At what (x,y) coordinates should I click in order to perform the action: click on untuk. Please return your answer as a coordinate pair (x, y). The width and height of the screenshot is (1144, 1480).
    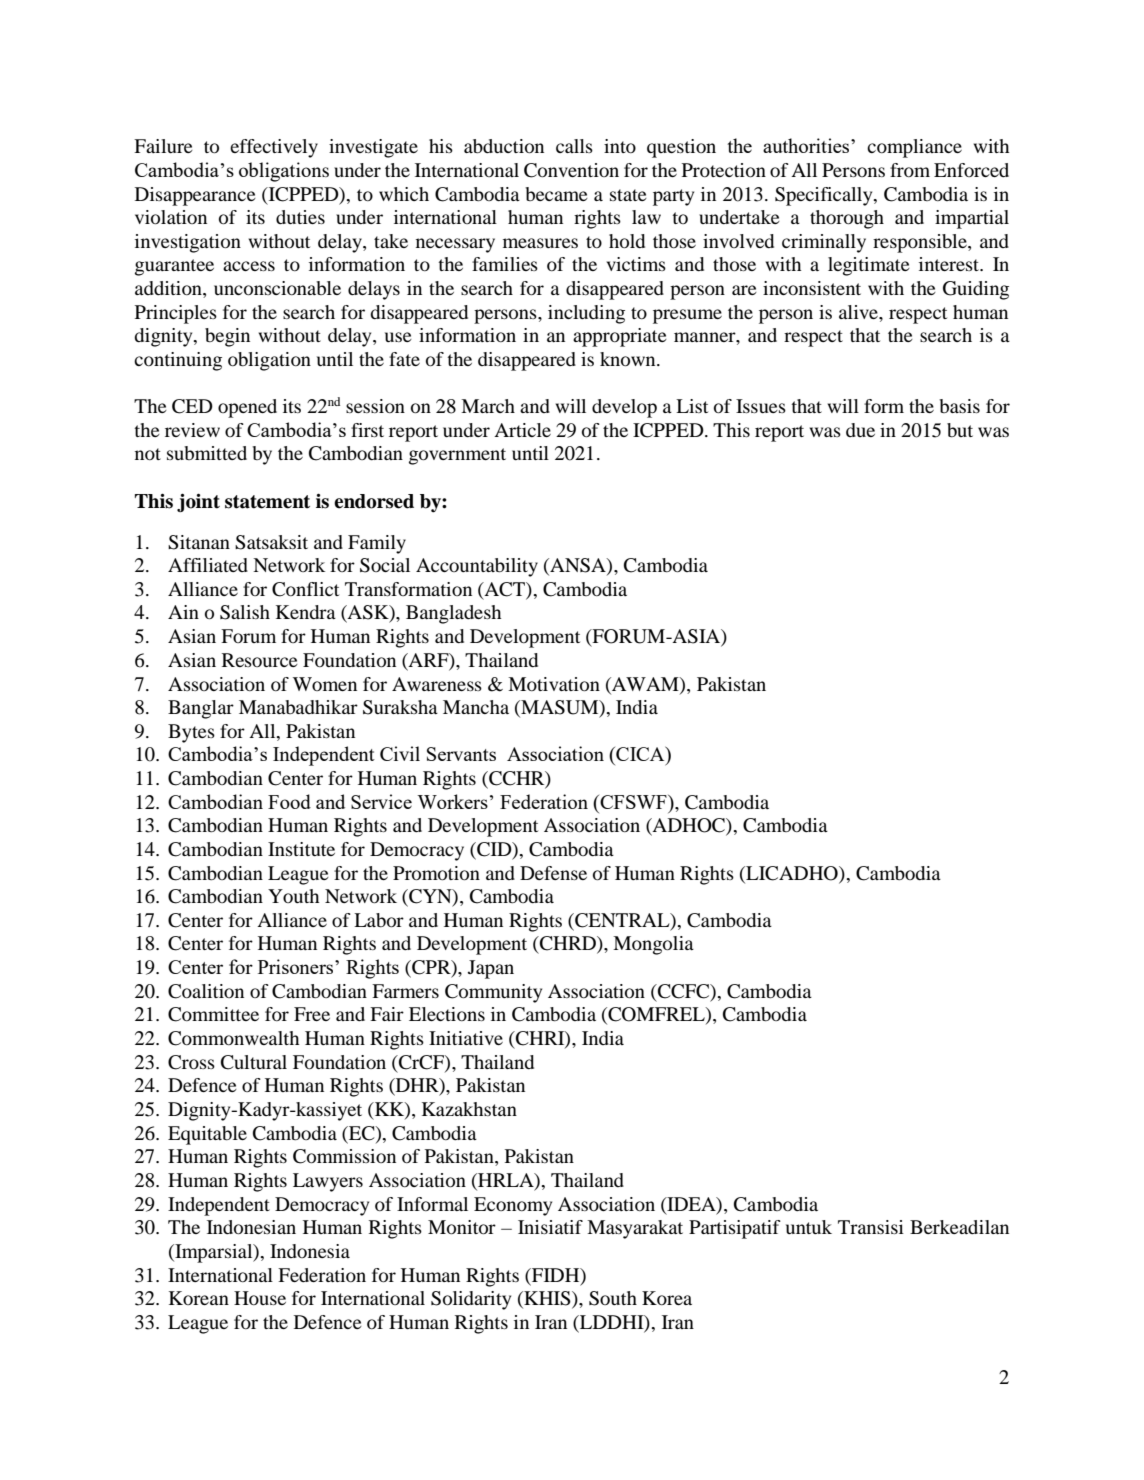
    Looking at the image, I should click on (809, 1227).
